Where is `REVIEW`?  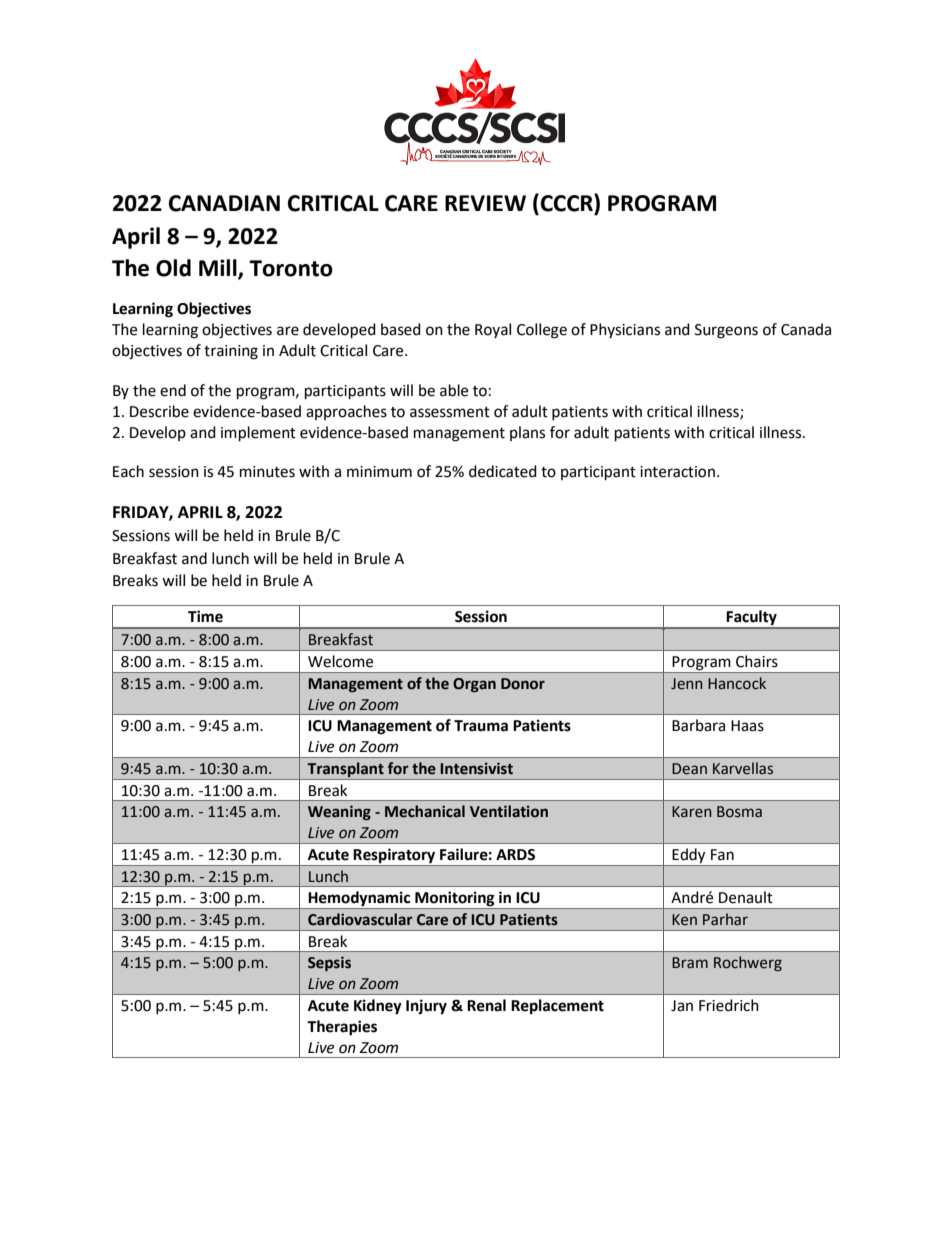
REVIEW is located at coordinates (485, 203).
